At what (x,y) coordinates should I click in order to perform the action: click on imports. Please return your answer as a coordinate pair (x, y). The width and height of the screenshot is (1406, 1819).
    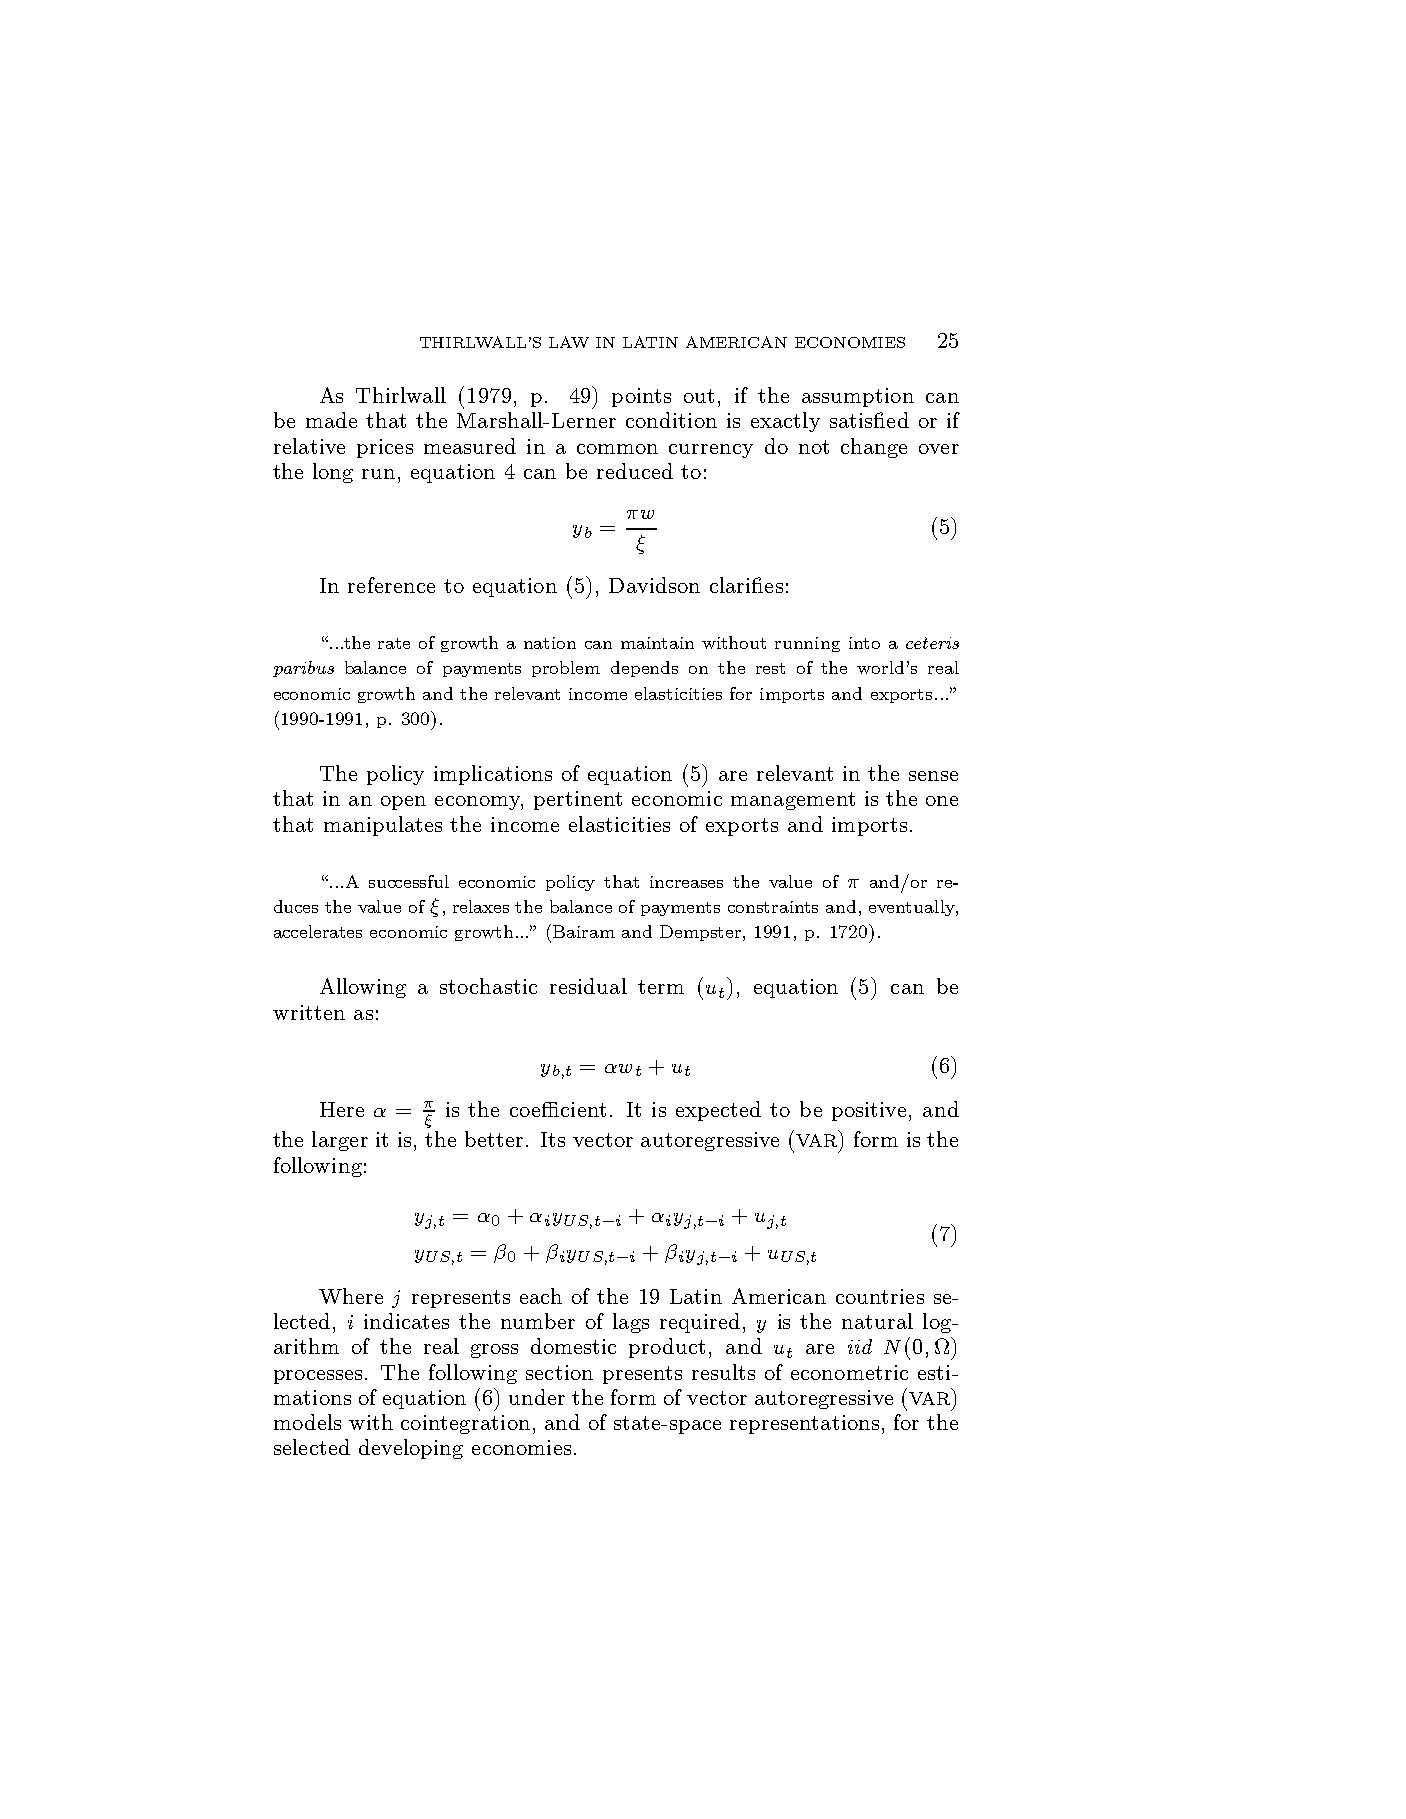
    Looking at the image, I should click on (869, 826).
